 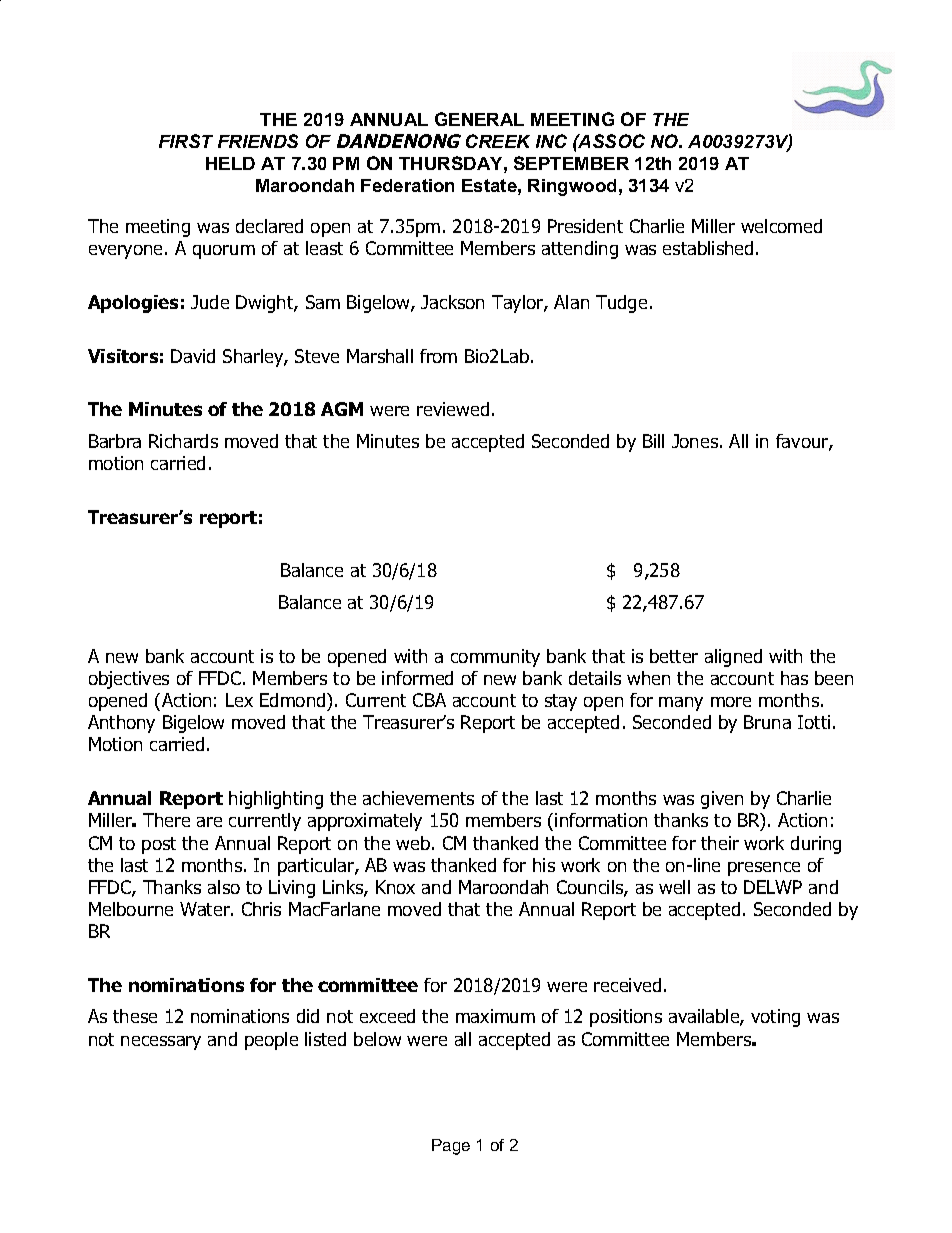 I want to click on necessary, so click(x=161, y=1043).
